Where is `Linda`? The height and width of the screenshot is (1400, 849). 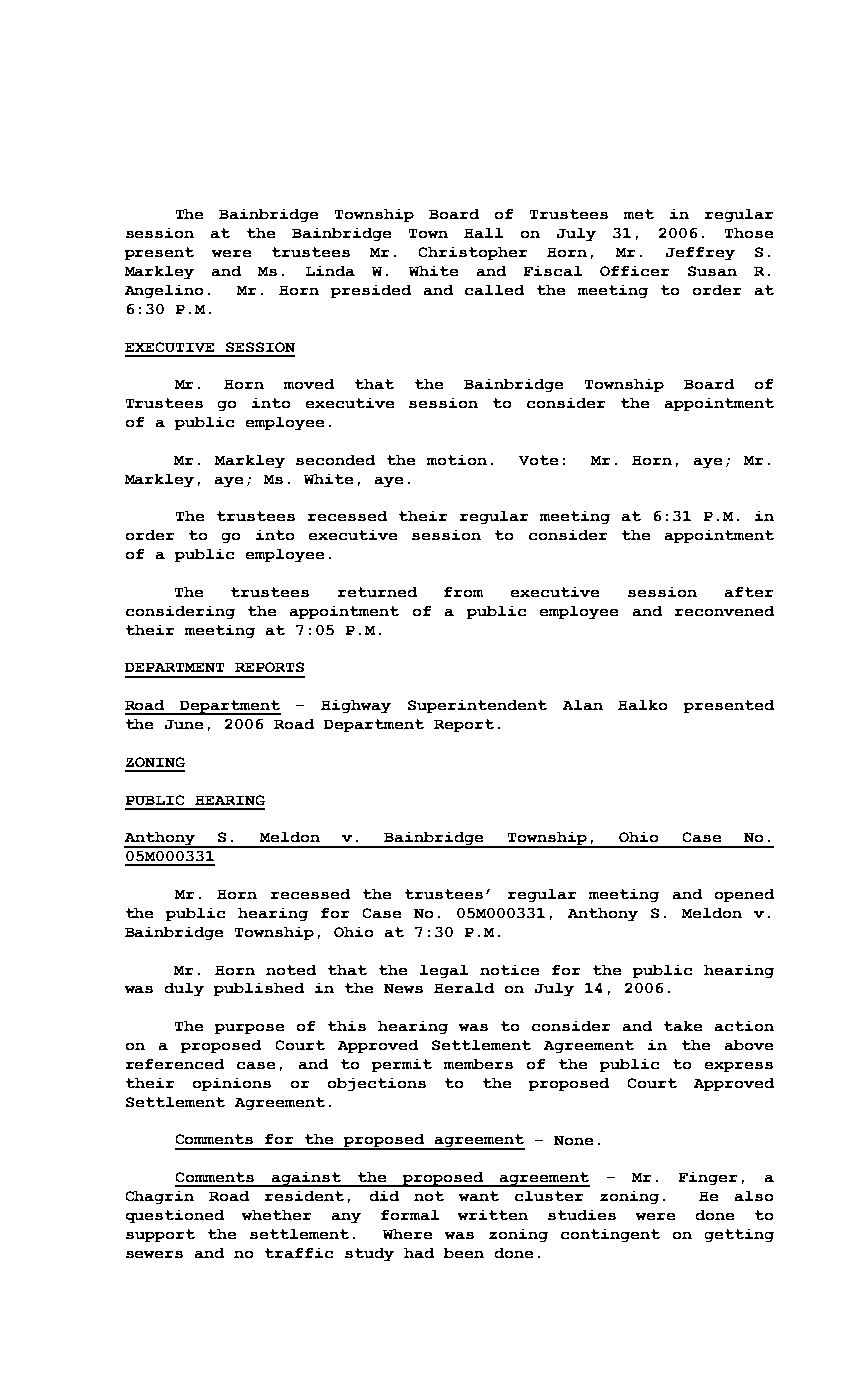
Linda is located at coordinates (330, 271).
